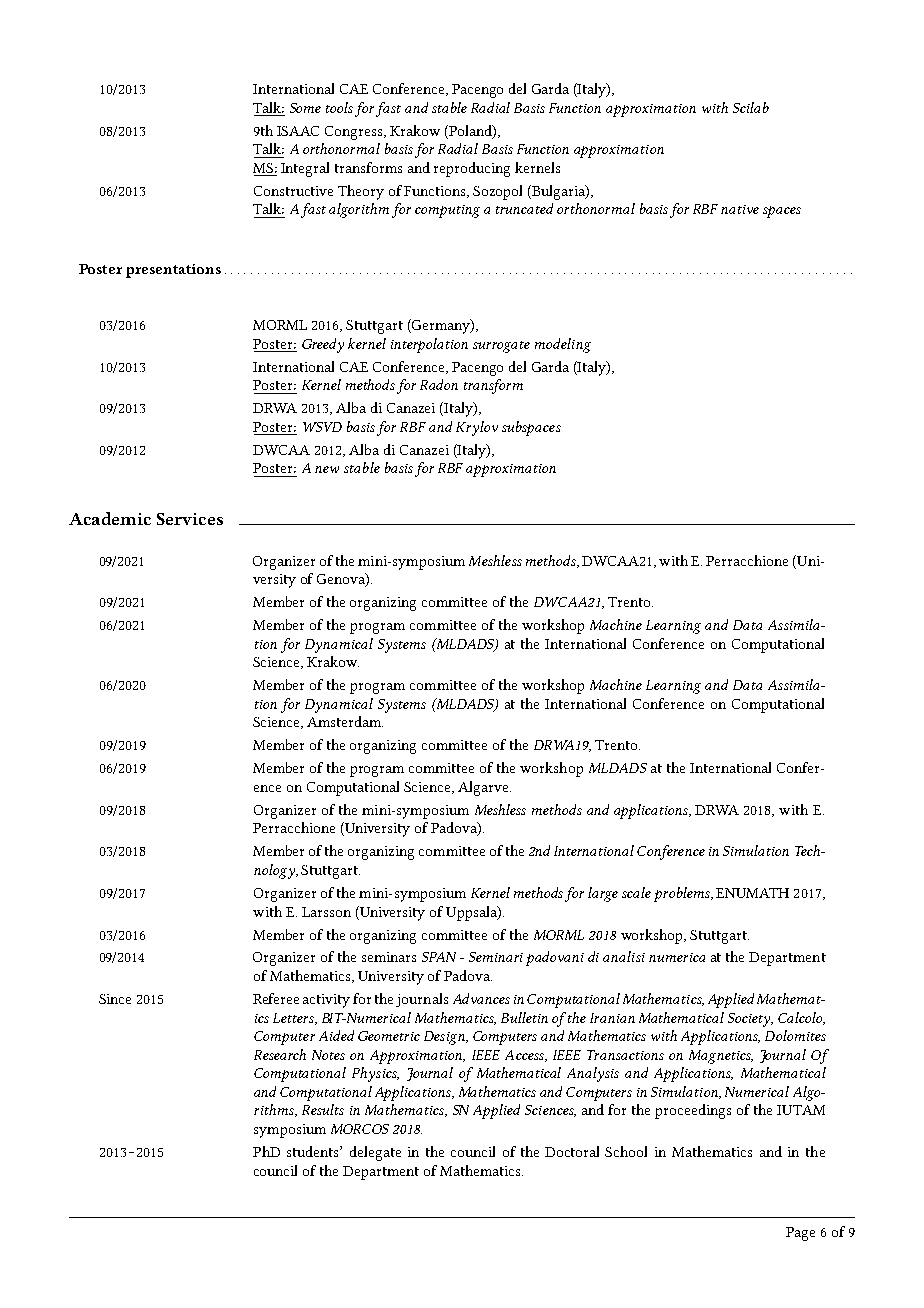 Image resolution: width=924 pixels, height=1308 pixels. Describe the element at coordinates (751, 107) in the page. I see `Scilab` at that location.
